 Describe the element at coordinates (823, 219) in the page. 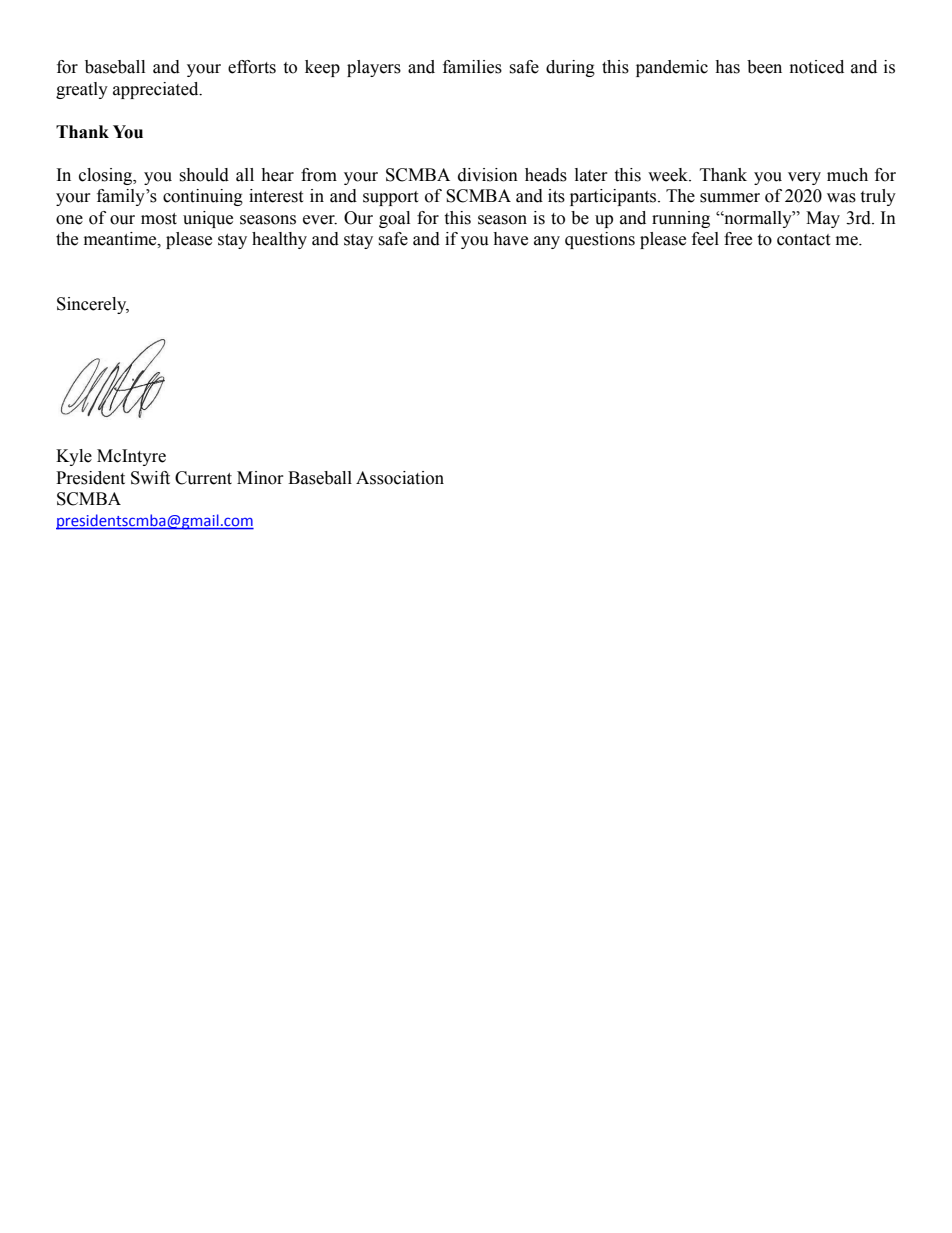

I see `May` at that location.
